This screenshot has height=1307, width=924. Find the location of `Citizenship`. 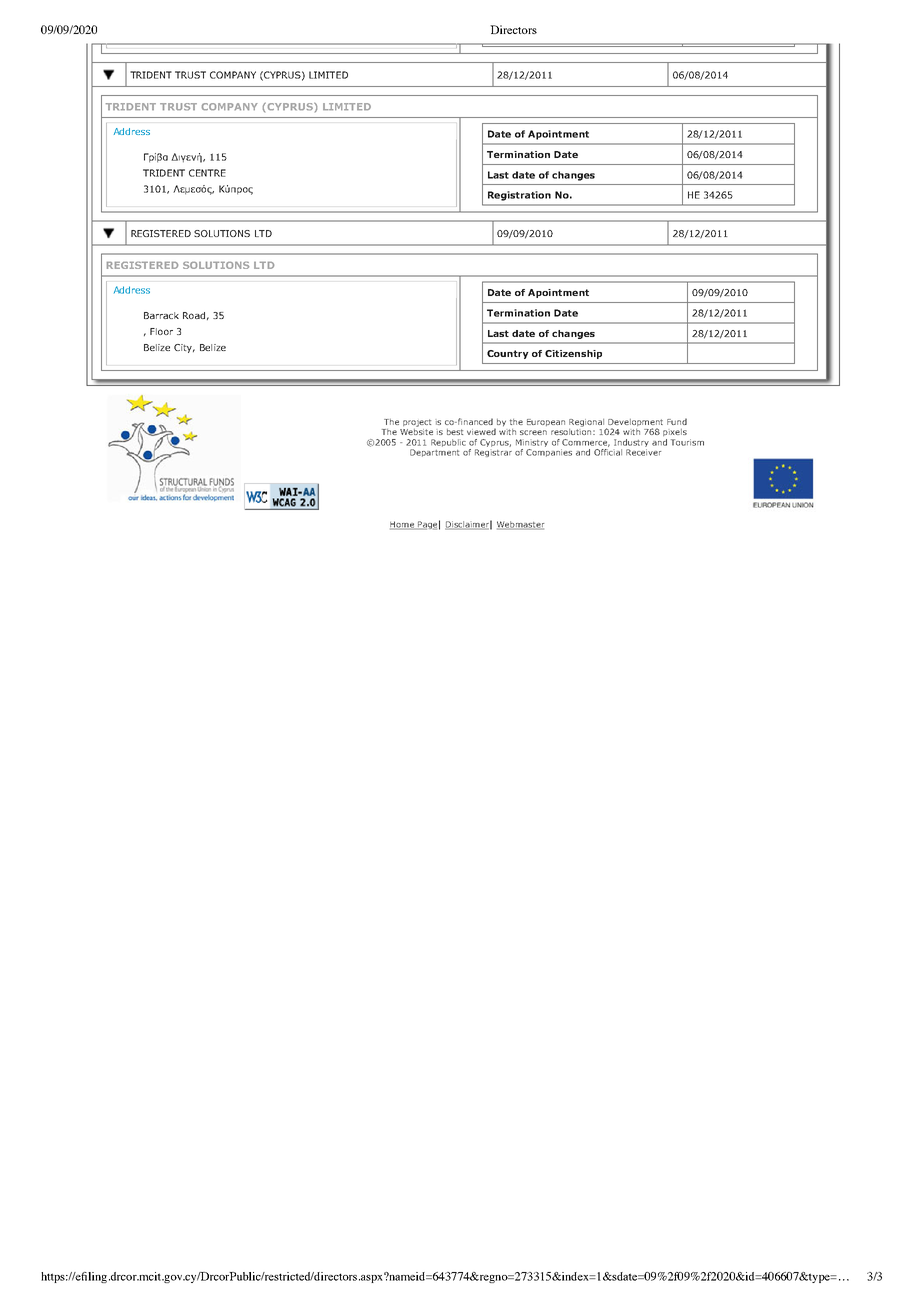

Citizenship is located at coordinates (573, 354).
